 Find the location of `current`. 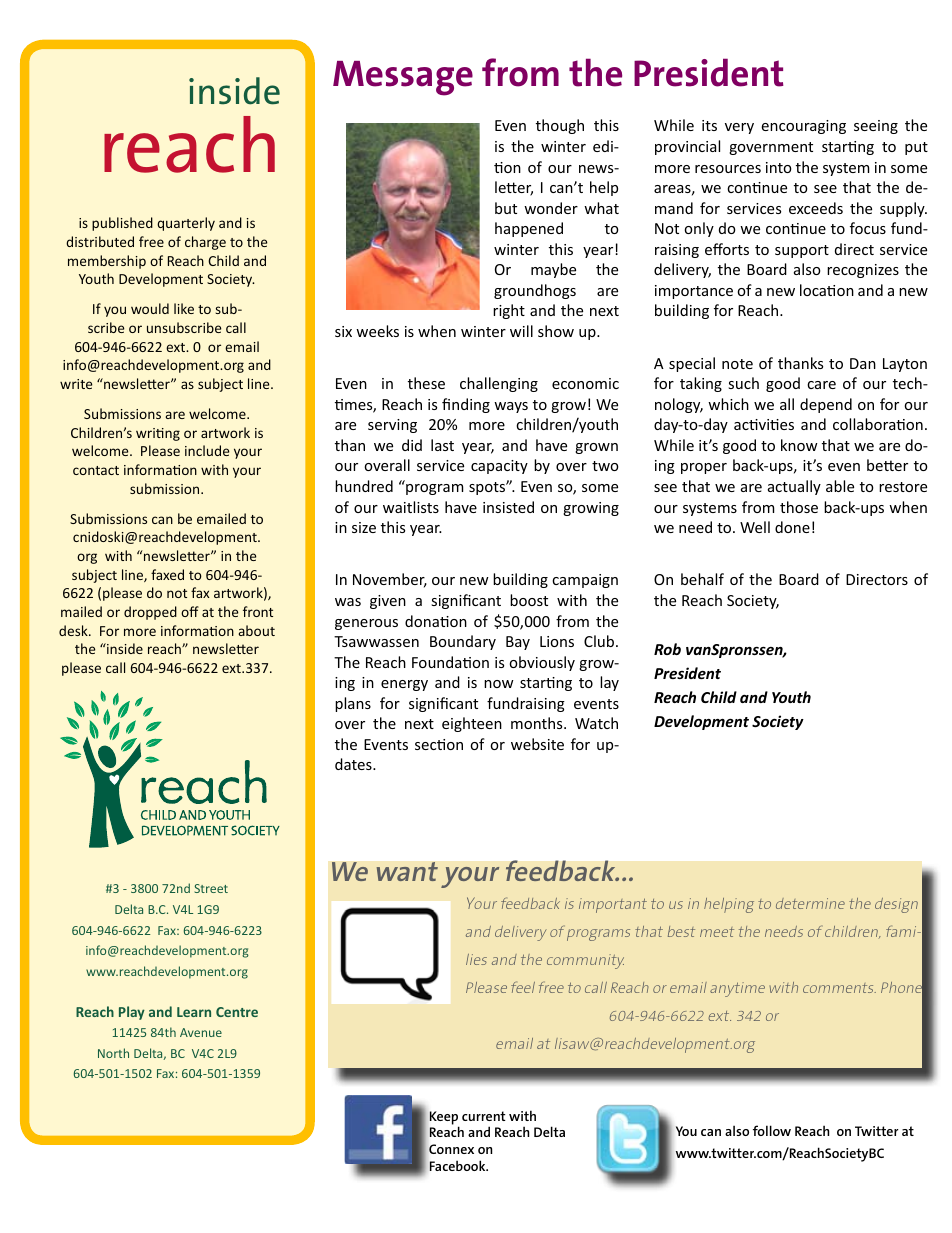

current is located at coordinates (484, 1116).
